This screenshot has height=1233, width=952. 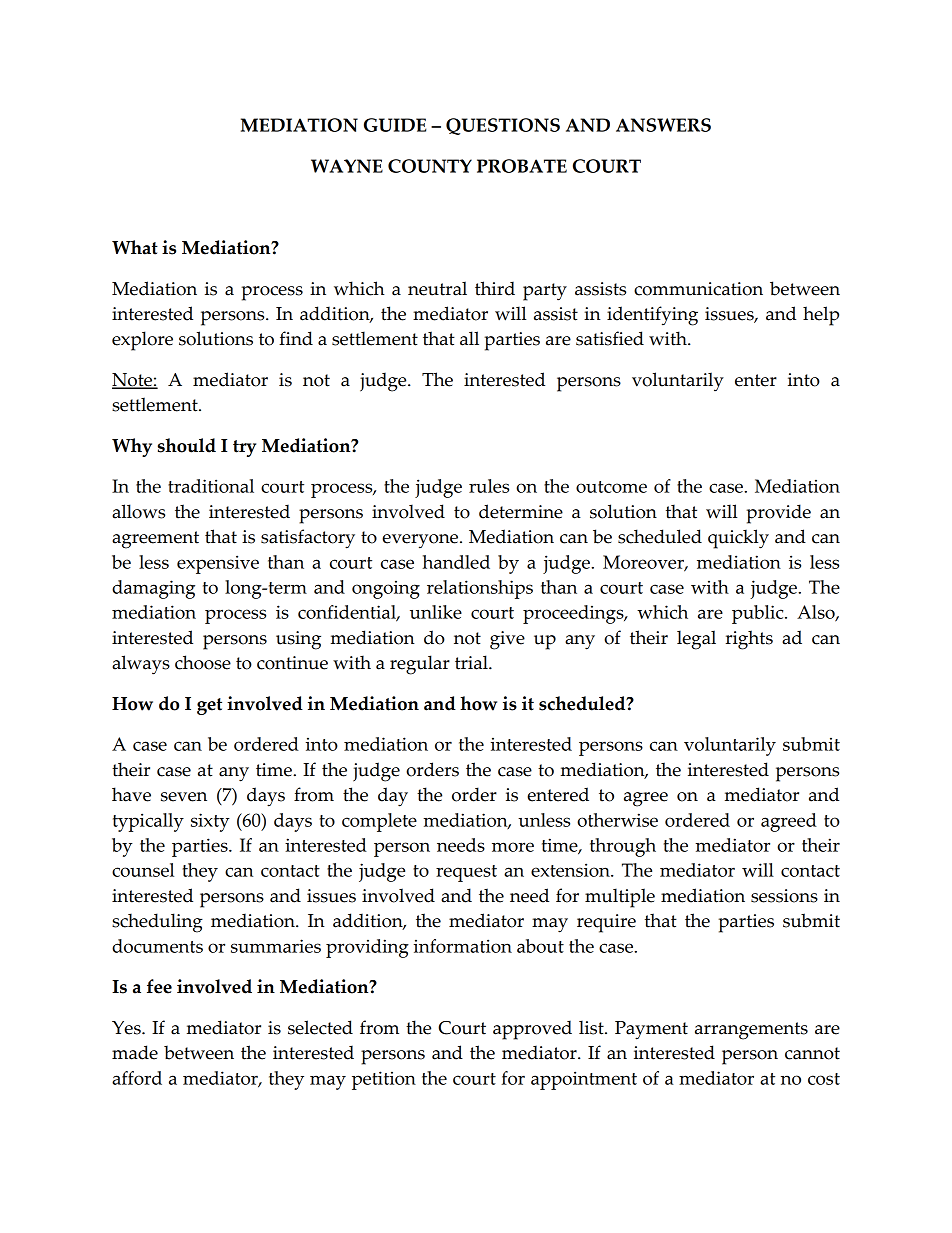 What do you see at coordinates (135, 1052) in the screenshot?
I see `made` at bounding box center [135, 1052].
